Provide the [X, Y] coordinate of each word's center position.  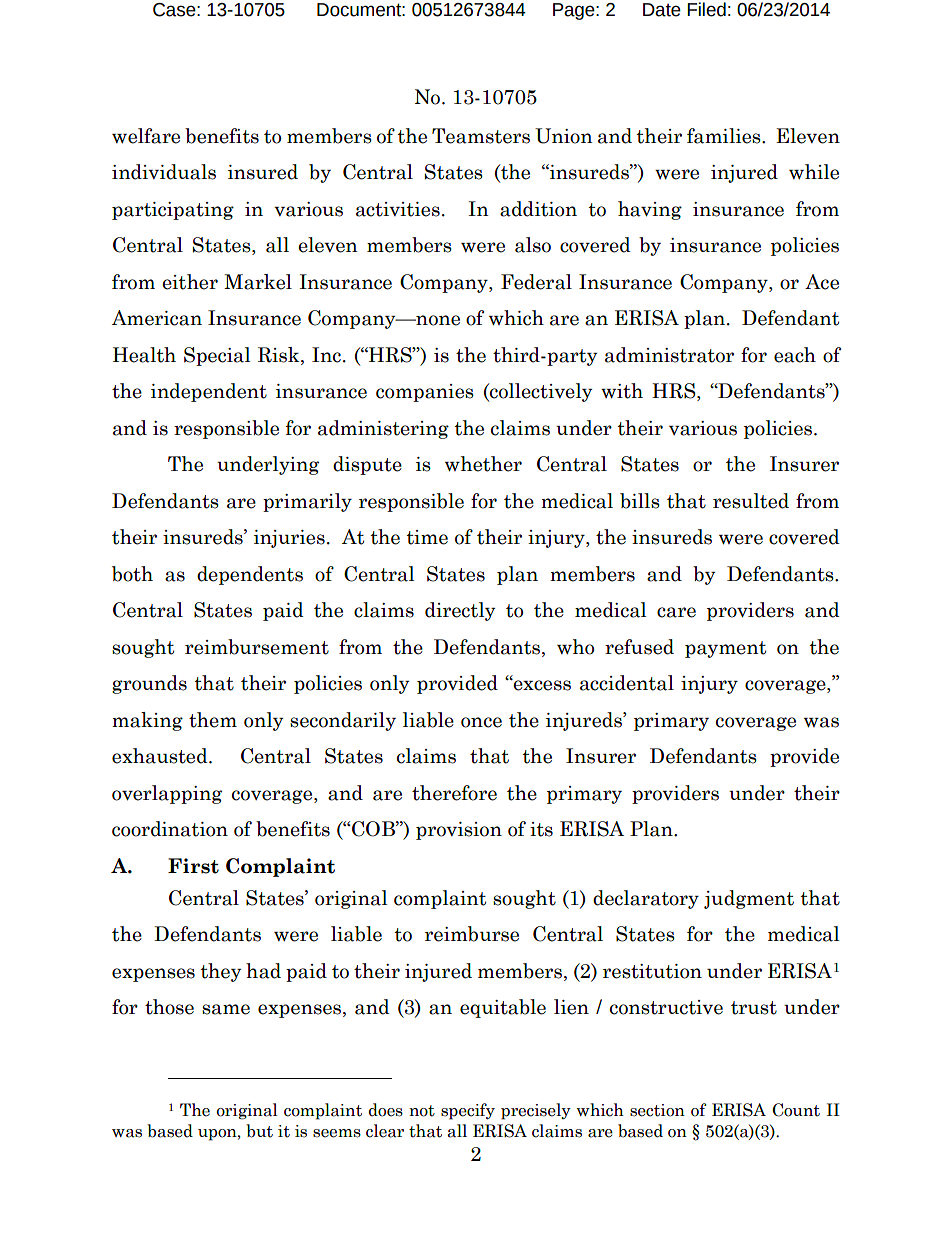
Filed [706, 9]
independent [209, 392]
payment [725, 649]
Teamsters [481, 136]
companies [425, 393]
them [213, 720]
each [795, 355]
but [259, 1131]
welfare [146, 136]
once [481, 722]
